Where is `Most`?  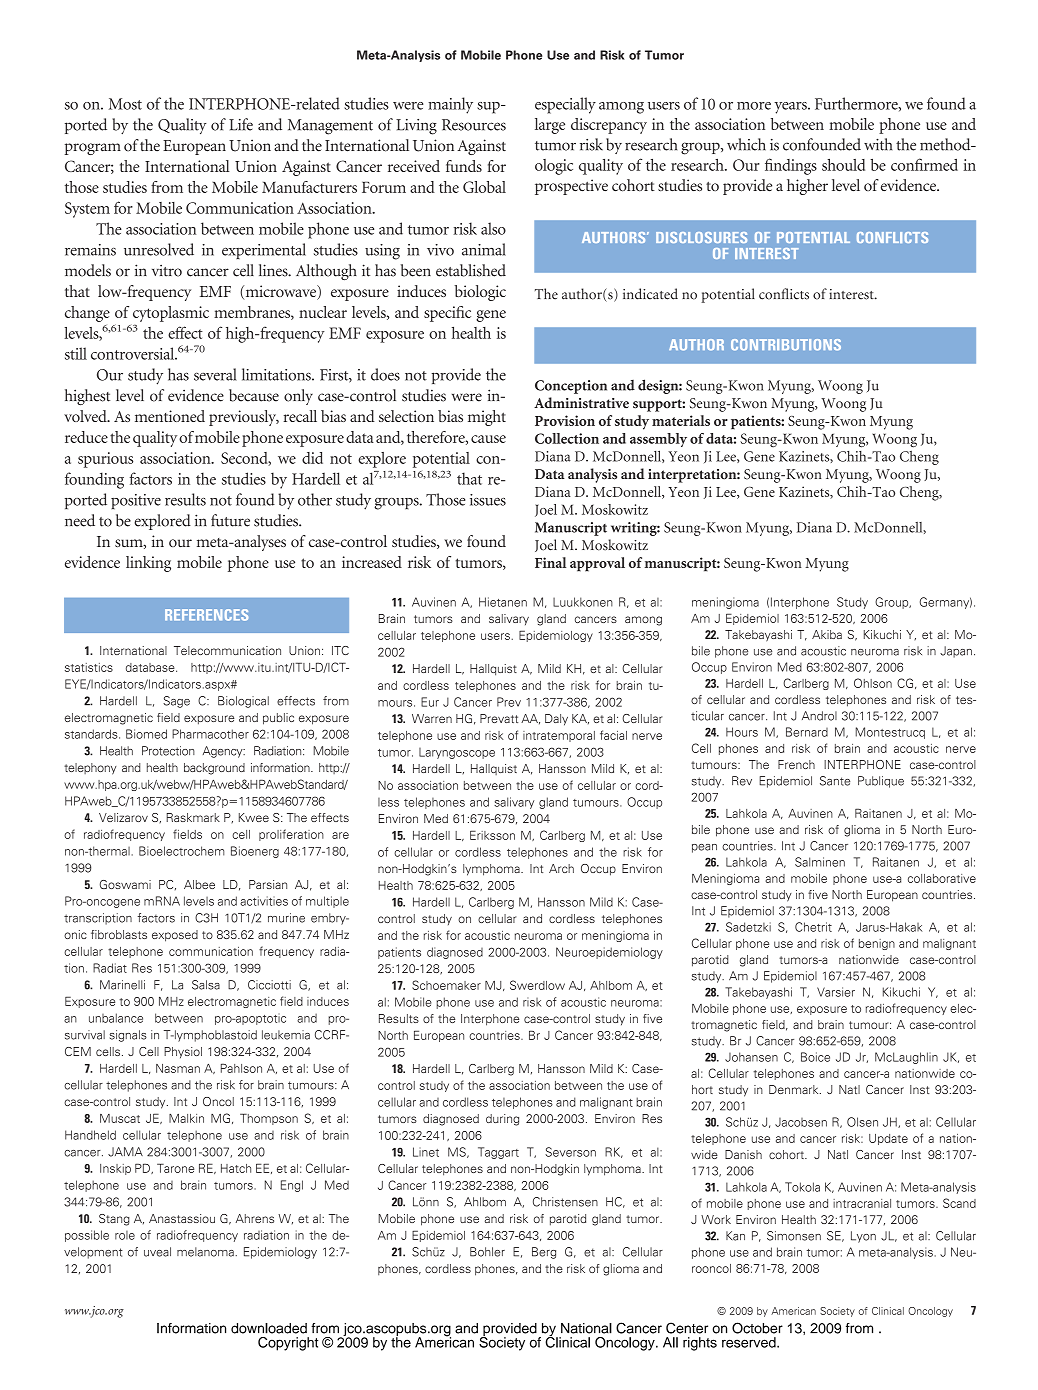 Most is located at coordinates (125, 104).
